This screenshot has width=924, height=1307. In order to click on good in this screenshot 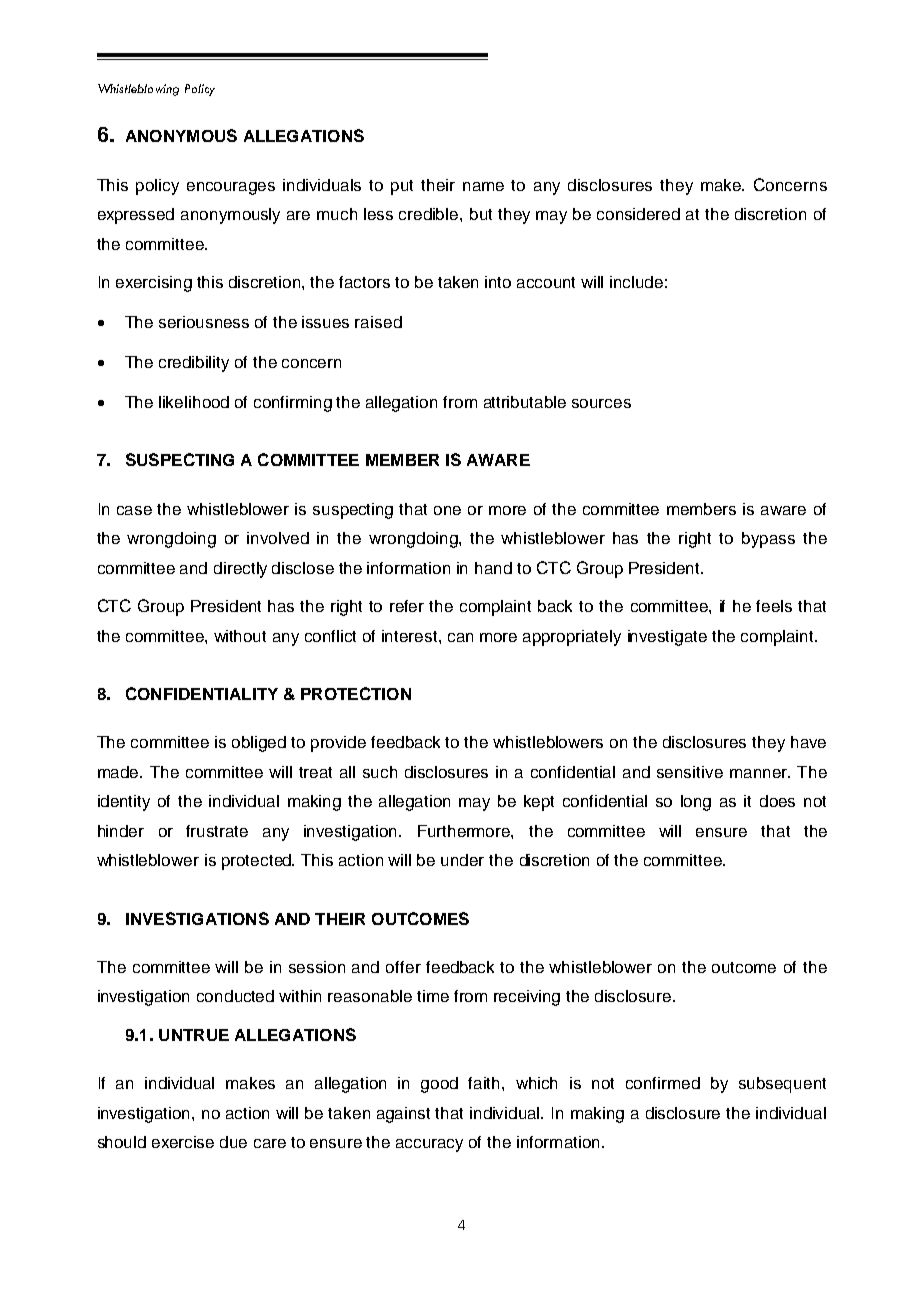, I will do `click(439, 1085)`.
